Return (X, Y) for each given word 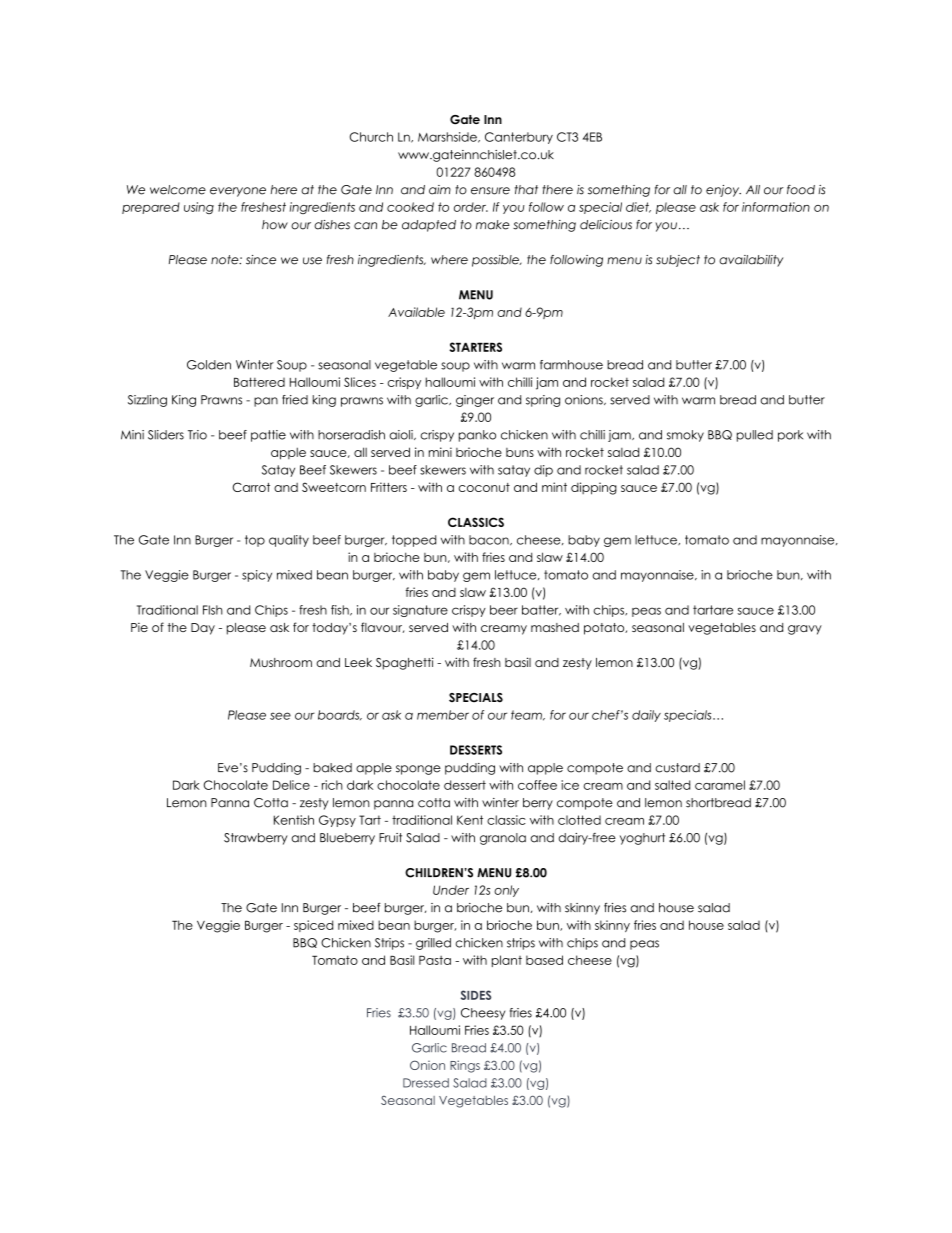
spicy (257, 576)
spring (543, 401)
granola (503, 839)
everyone (238, 192)
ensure (490, 191)
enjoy (723, 191)
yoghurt (642, 839)
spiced (313, 926)
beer (504, 610)
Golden (209, 365)
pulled (755, 436)
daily (646, 716)
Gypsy (337, 821)
